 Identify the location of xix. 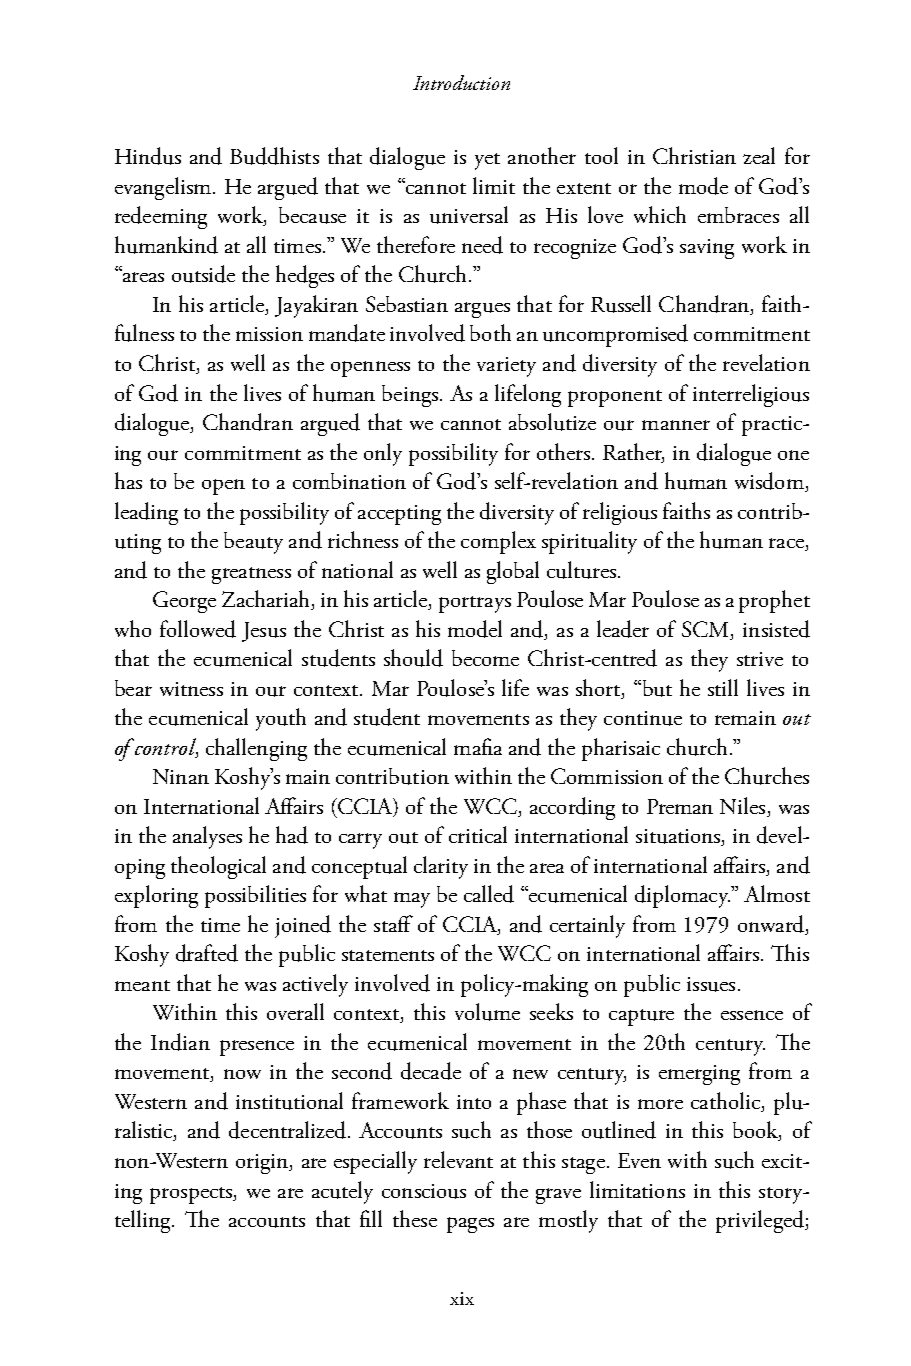
(462, 1298).
